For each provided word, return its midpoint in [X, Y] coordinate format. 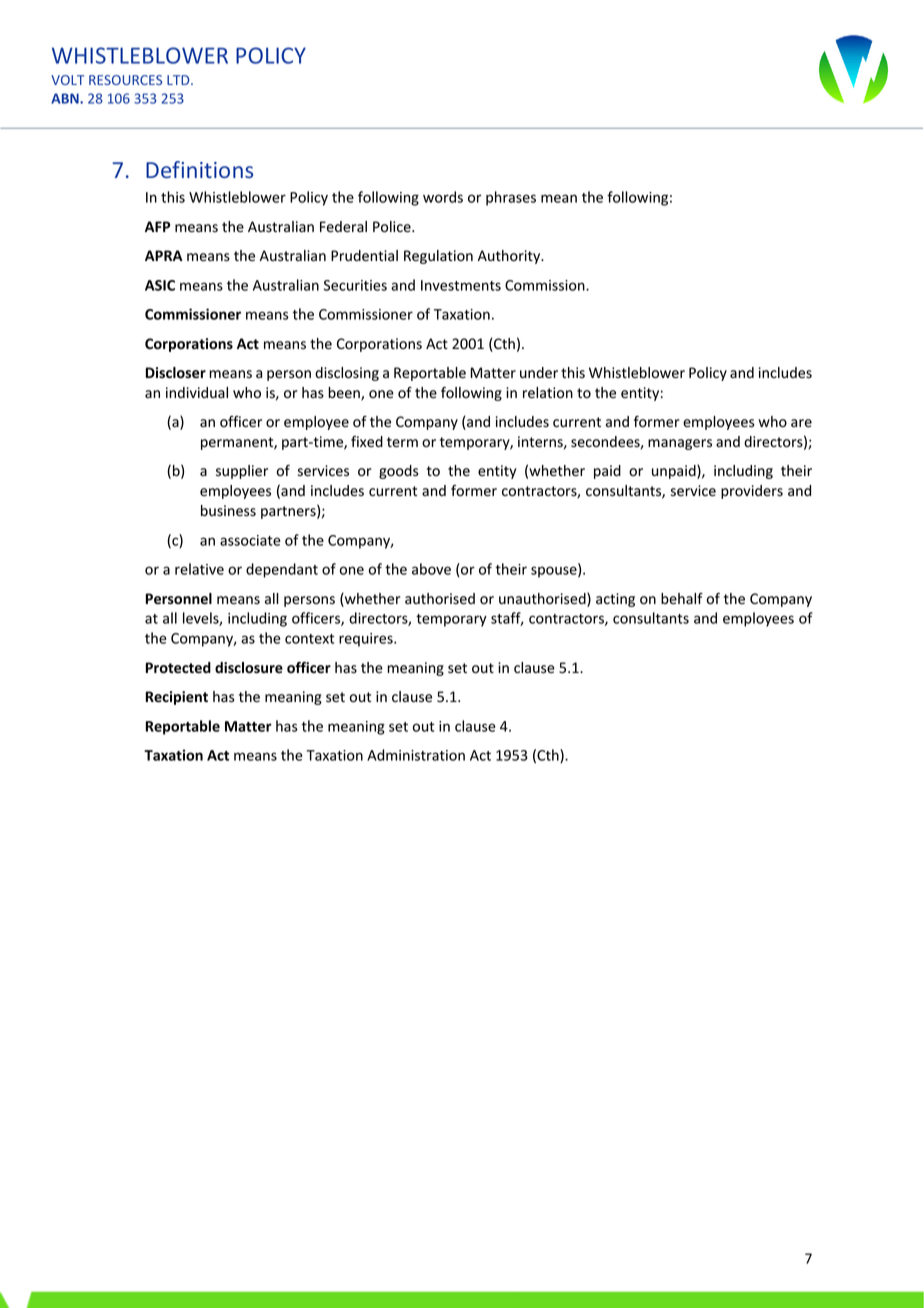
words [443, 197]
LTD [179, 80]
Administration [416, 755]
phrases [511, 198]
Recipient [177, 698]
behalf [682, 599]
